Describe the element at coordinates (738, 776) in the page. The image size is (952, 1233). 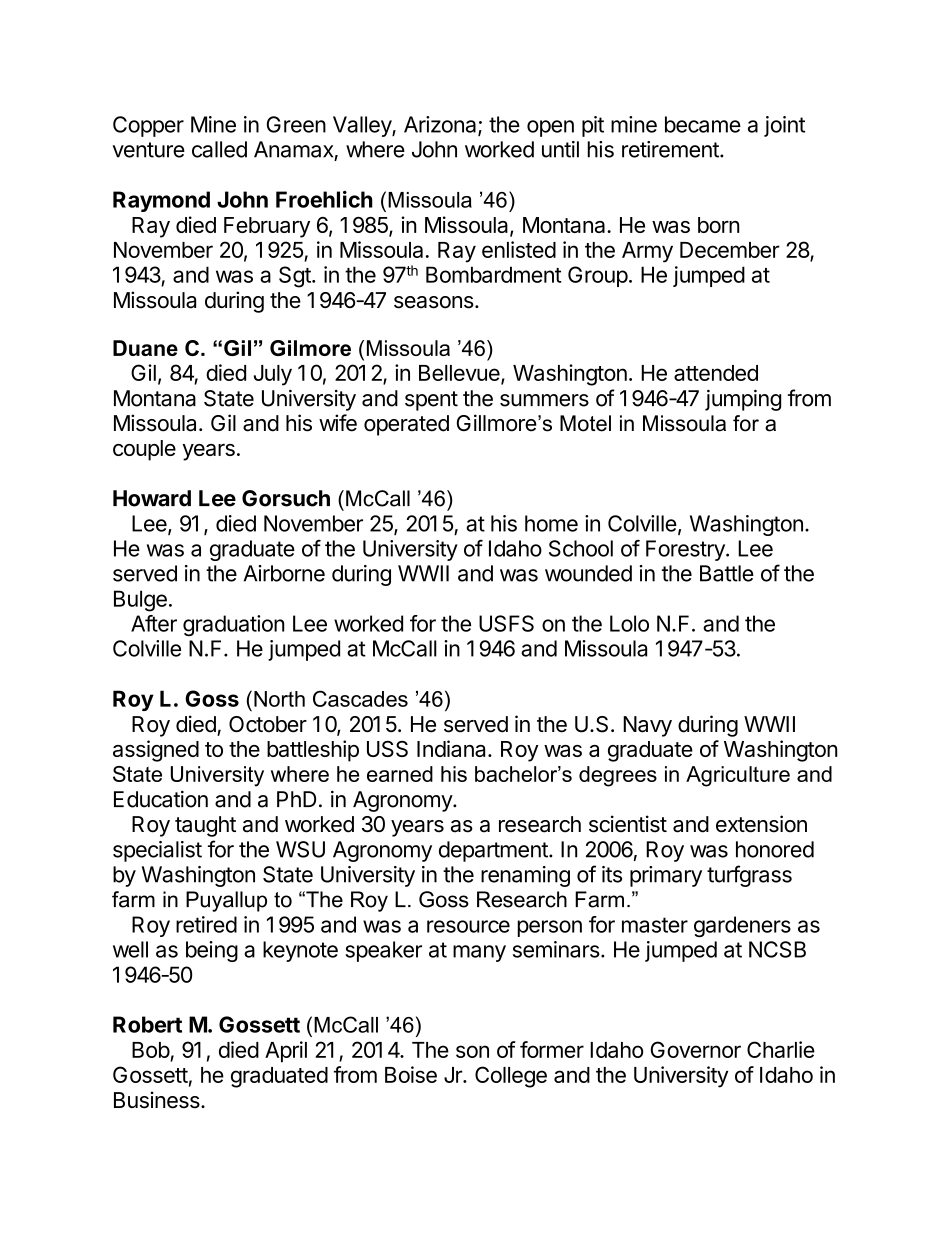
I see `Agriculture` at that location.
